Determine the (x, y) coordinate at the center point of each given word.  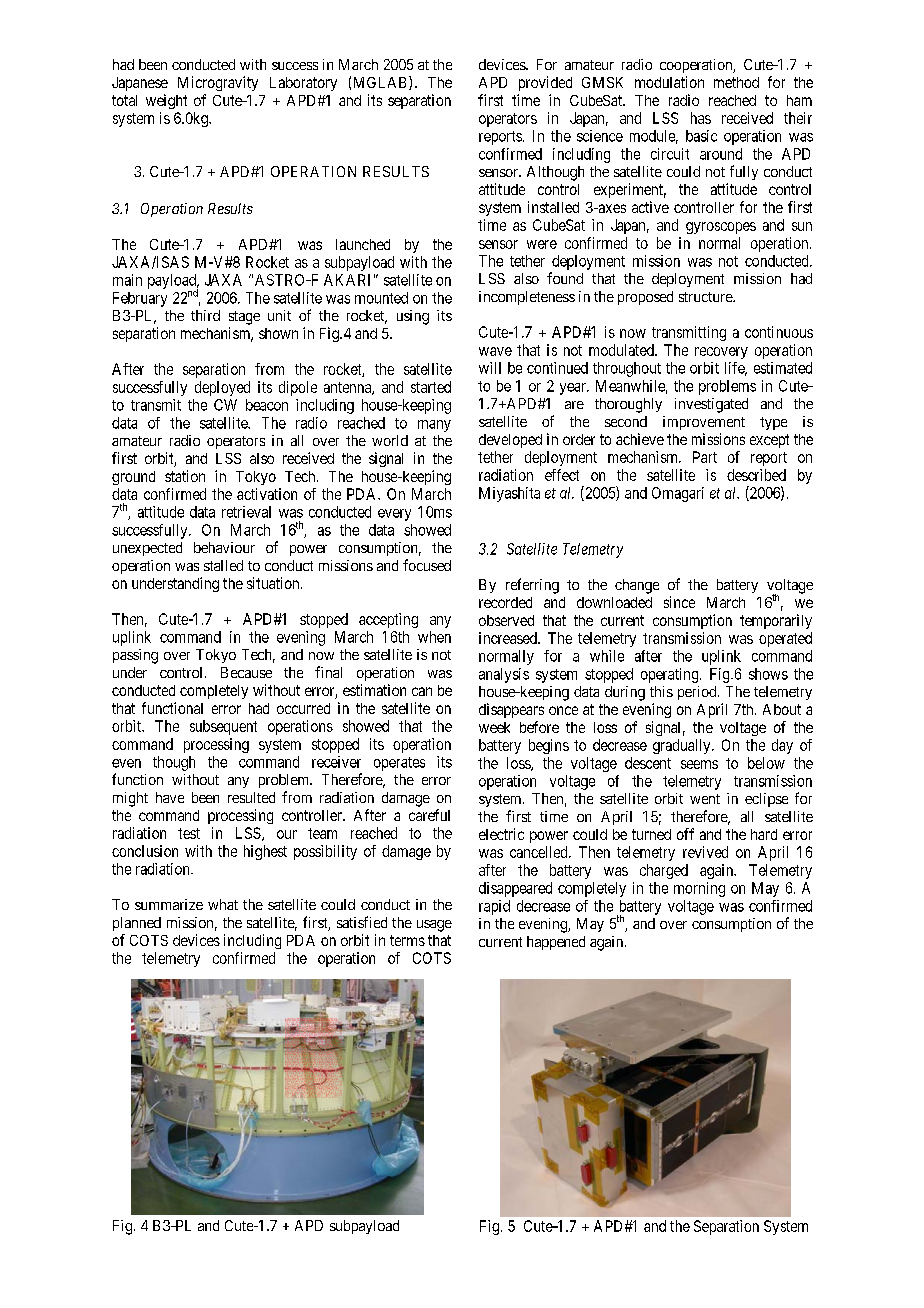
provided (545, 83)
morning (699, 889)
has (701, 118)
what (223, 904)
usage (434, 926)
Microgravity (218, 83)
